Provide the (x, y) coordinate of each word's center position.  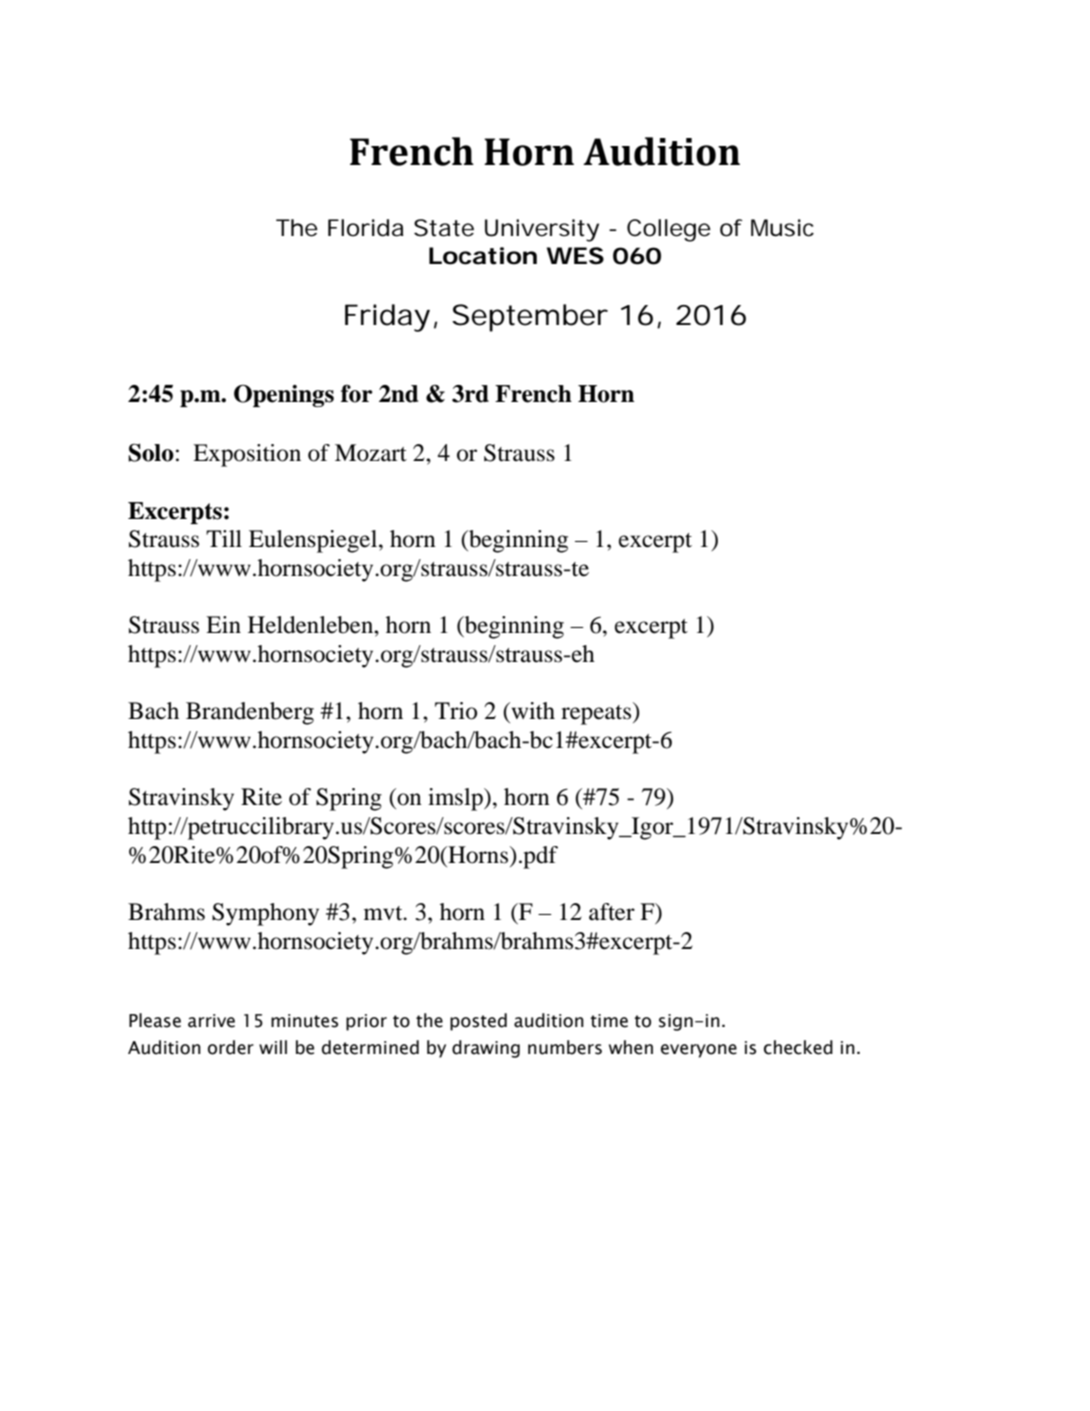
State (444, 228)
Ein (223, 624)
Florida (366, 228)
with (532, 711)
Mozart (371, 453)
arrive (211, 1021)
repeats (597, 713)
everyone (699, 1051)
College (669, 230)
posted (478, 1022)
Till (224, 538)
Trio (456, 711)
